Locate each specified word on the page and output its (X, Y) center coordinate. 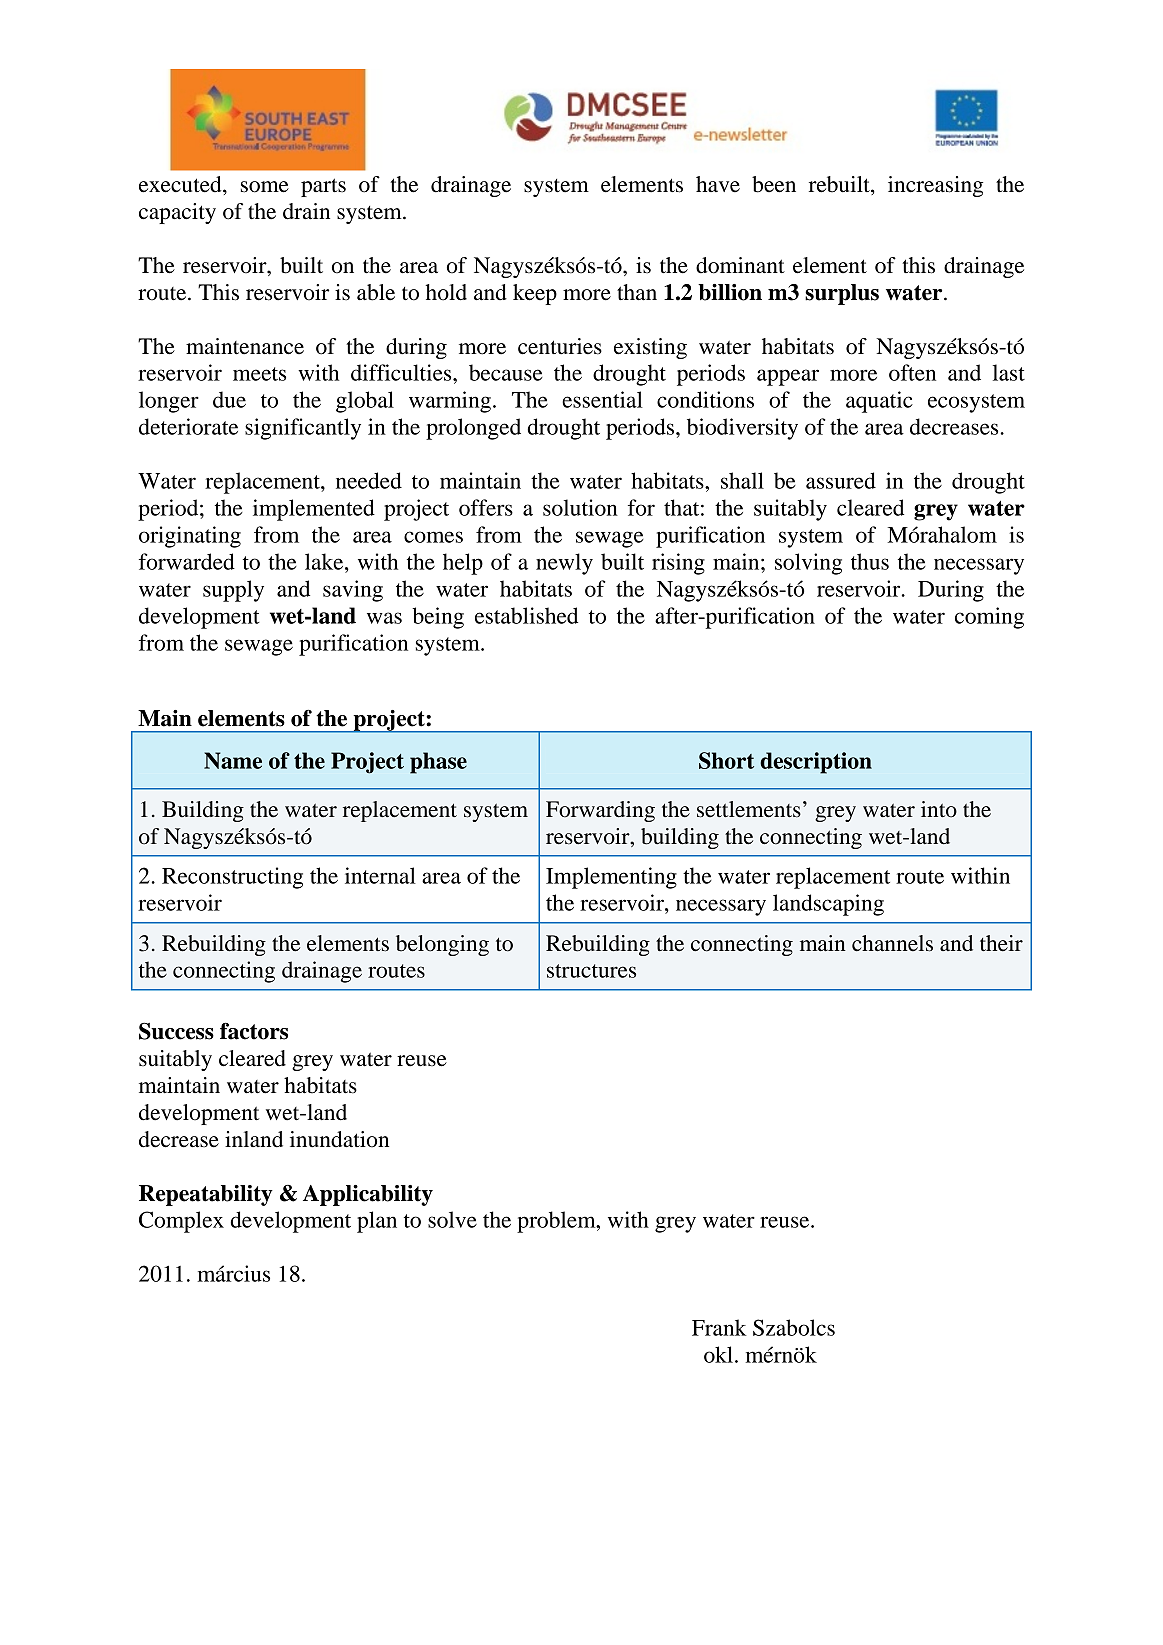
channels (892, 943)
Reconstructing (232, 878)
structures (591, 971)
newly (564, 564)
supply (233, 591)
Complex (181, 1222)
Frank (719, 1327)
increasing (935, 186)
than (637, 292)
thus (870, 561)
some (265, 187)
